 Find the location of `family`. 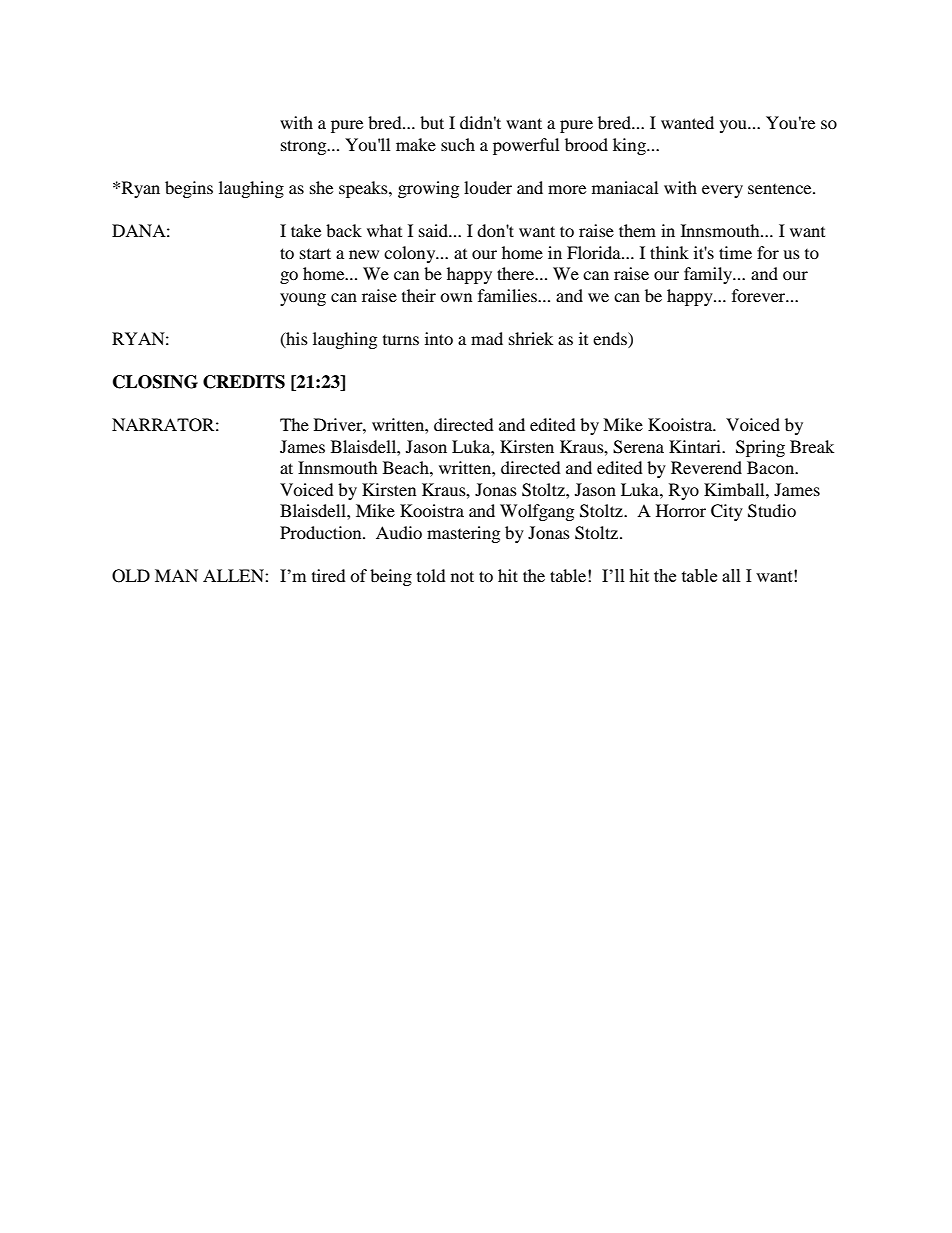

family is located at coordinates (709, 275).
